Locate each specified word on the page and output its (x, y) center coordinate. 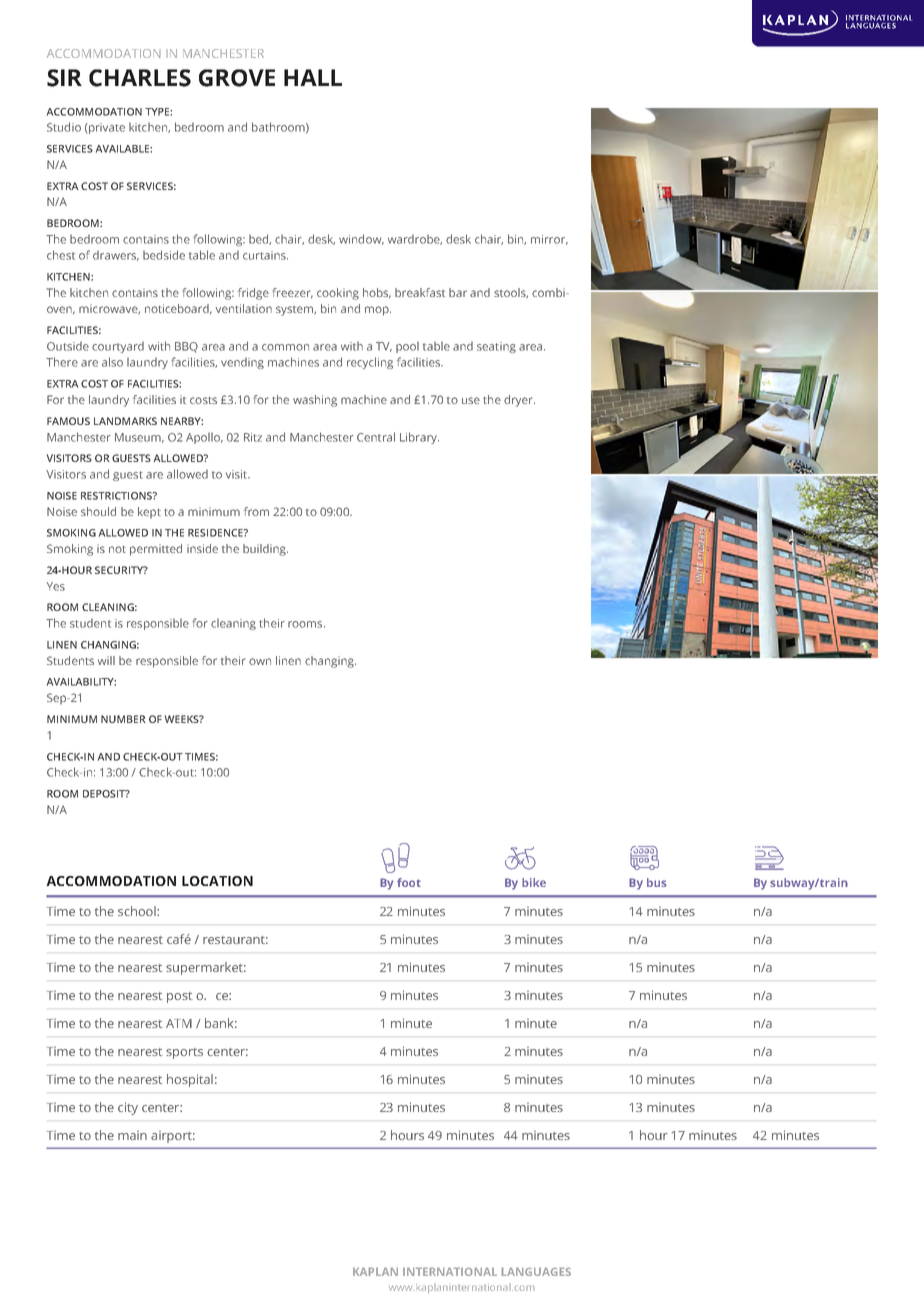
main (132, 1135)
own (260, 661)
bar (458, 292)
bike (534, 882)
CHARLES (140, 78)
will (106, 660)
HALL (313, 77)
